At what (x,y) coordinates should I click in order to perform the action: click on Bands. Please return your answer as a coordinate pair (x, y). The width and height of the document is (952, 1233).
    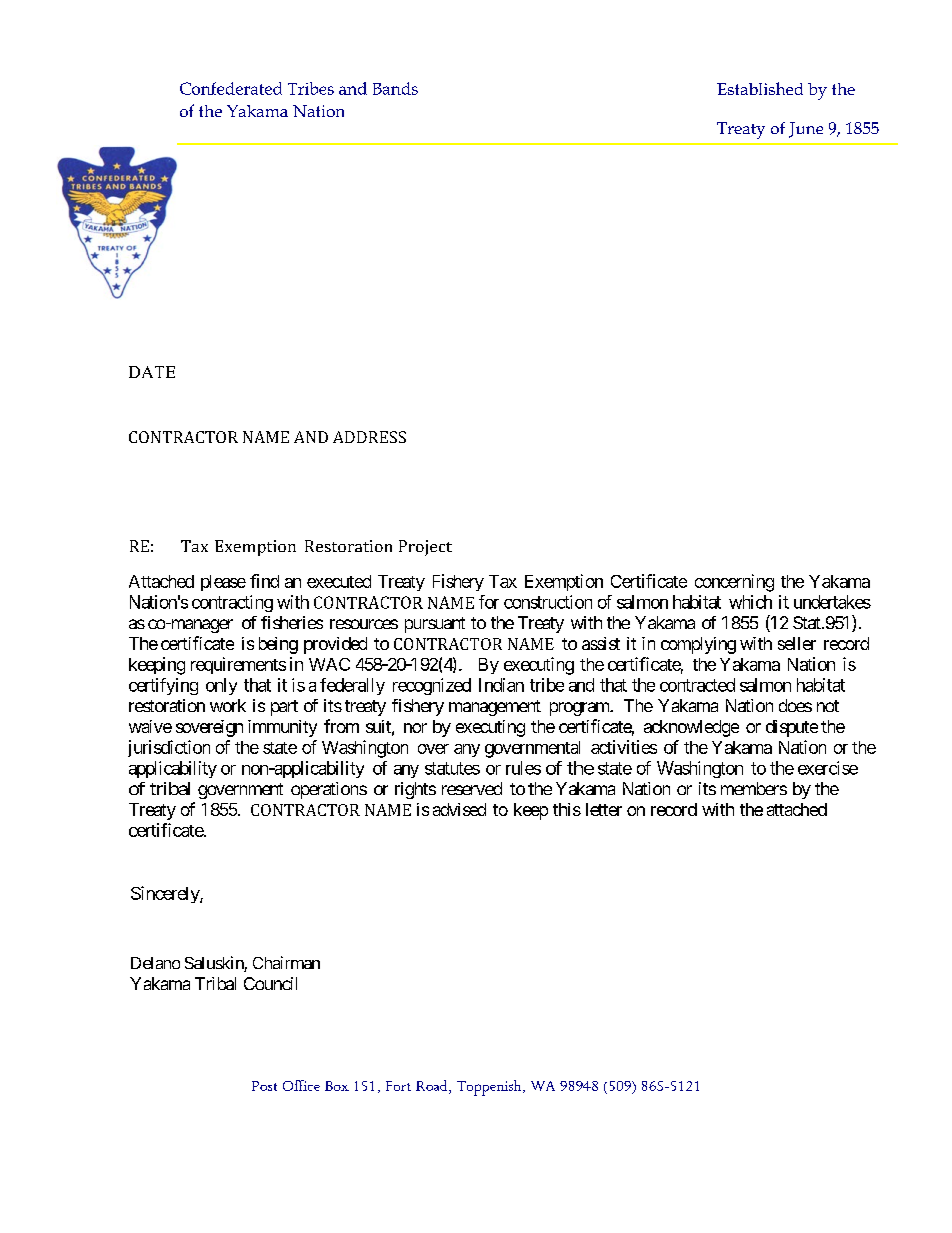
    Looking at the image, I should click on (395, 88).
